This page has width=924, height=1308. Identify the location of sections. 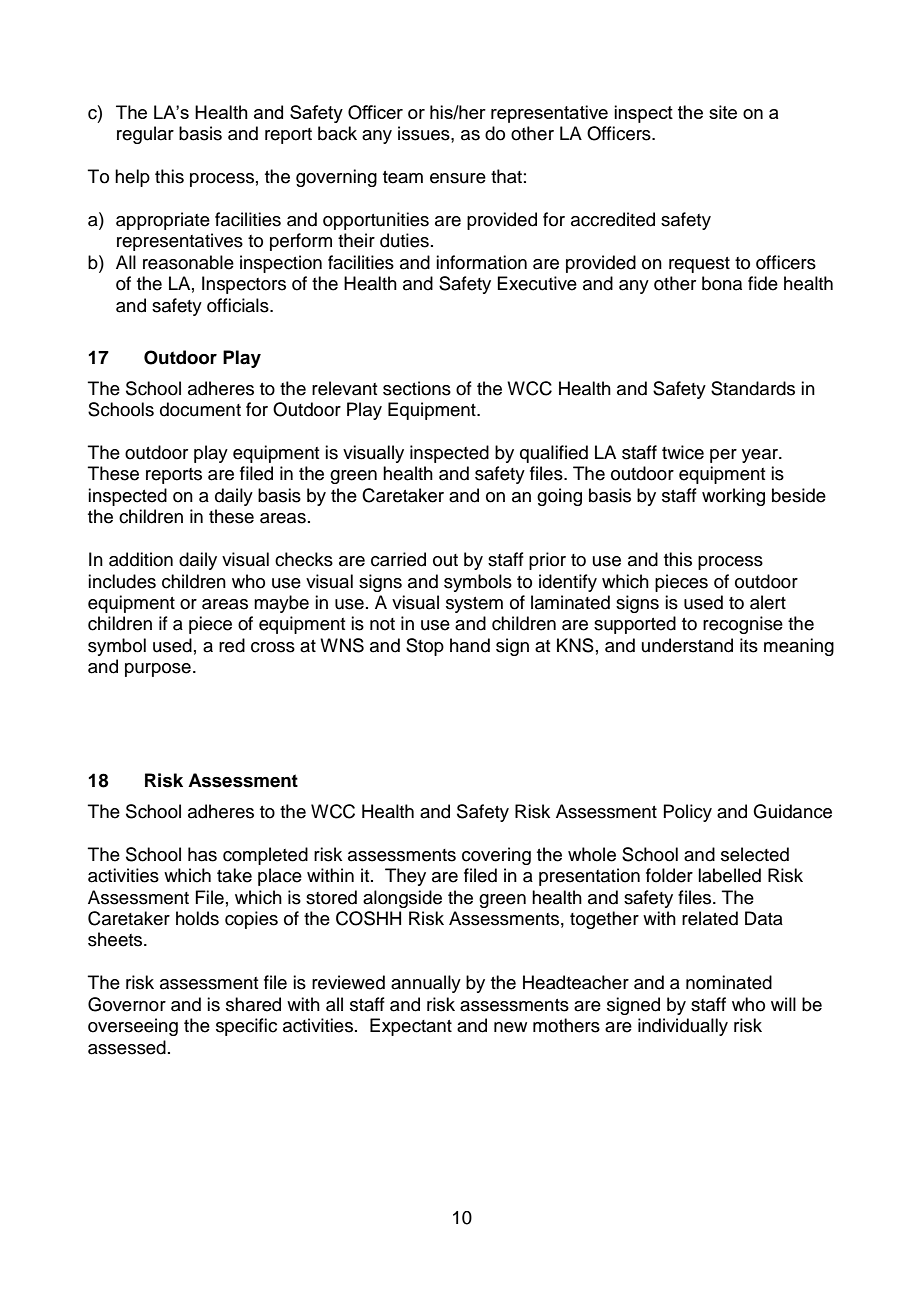
(417, 388).
